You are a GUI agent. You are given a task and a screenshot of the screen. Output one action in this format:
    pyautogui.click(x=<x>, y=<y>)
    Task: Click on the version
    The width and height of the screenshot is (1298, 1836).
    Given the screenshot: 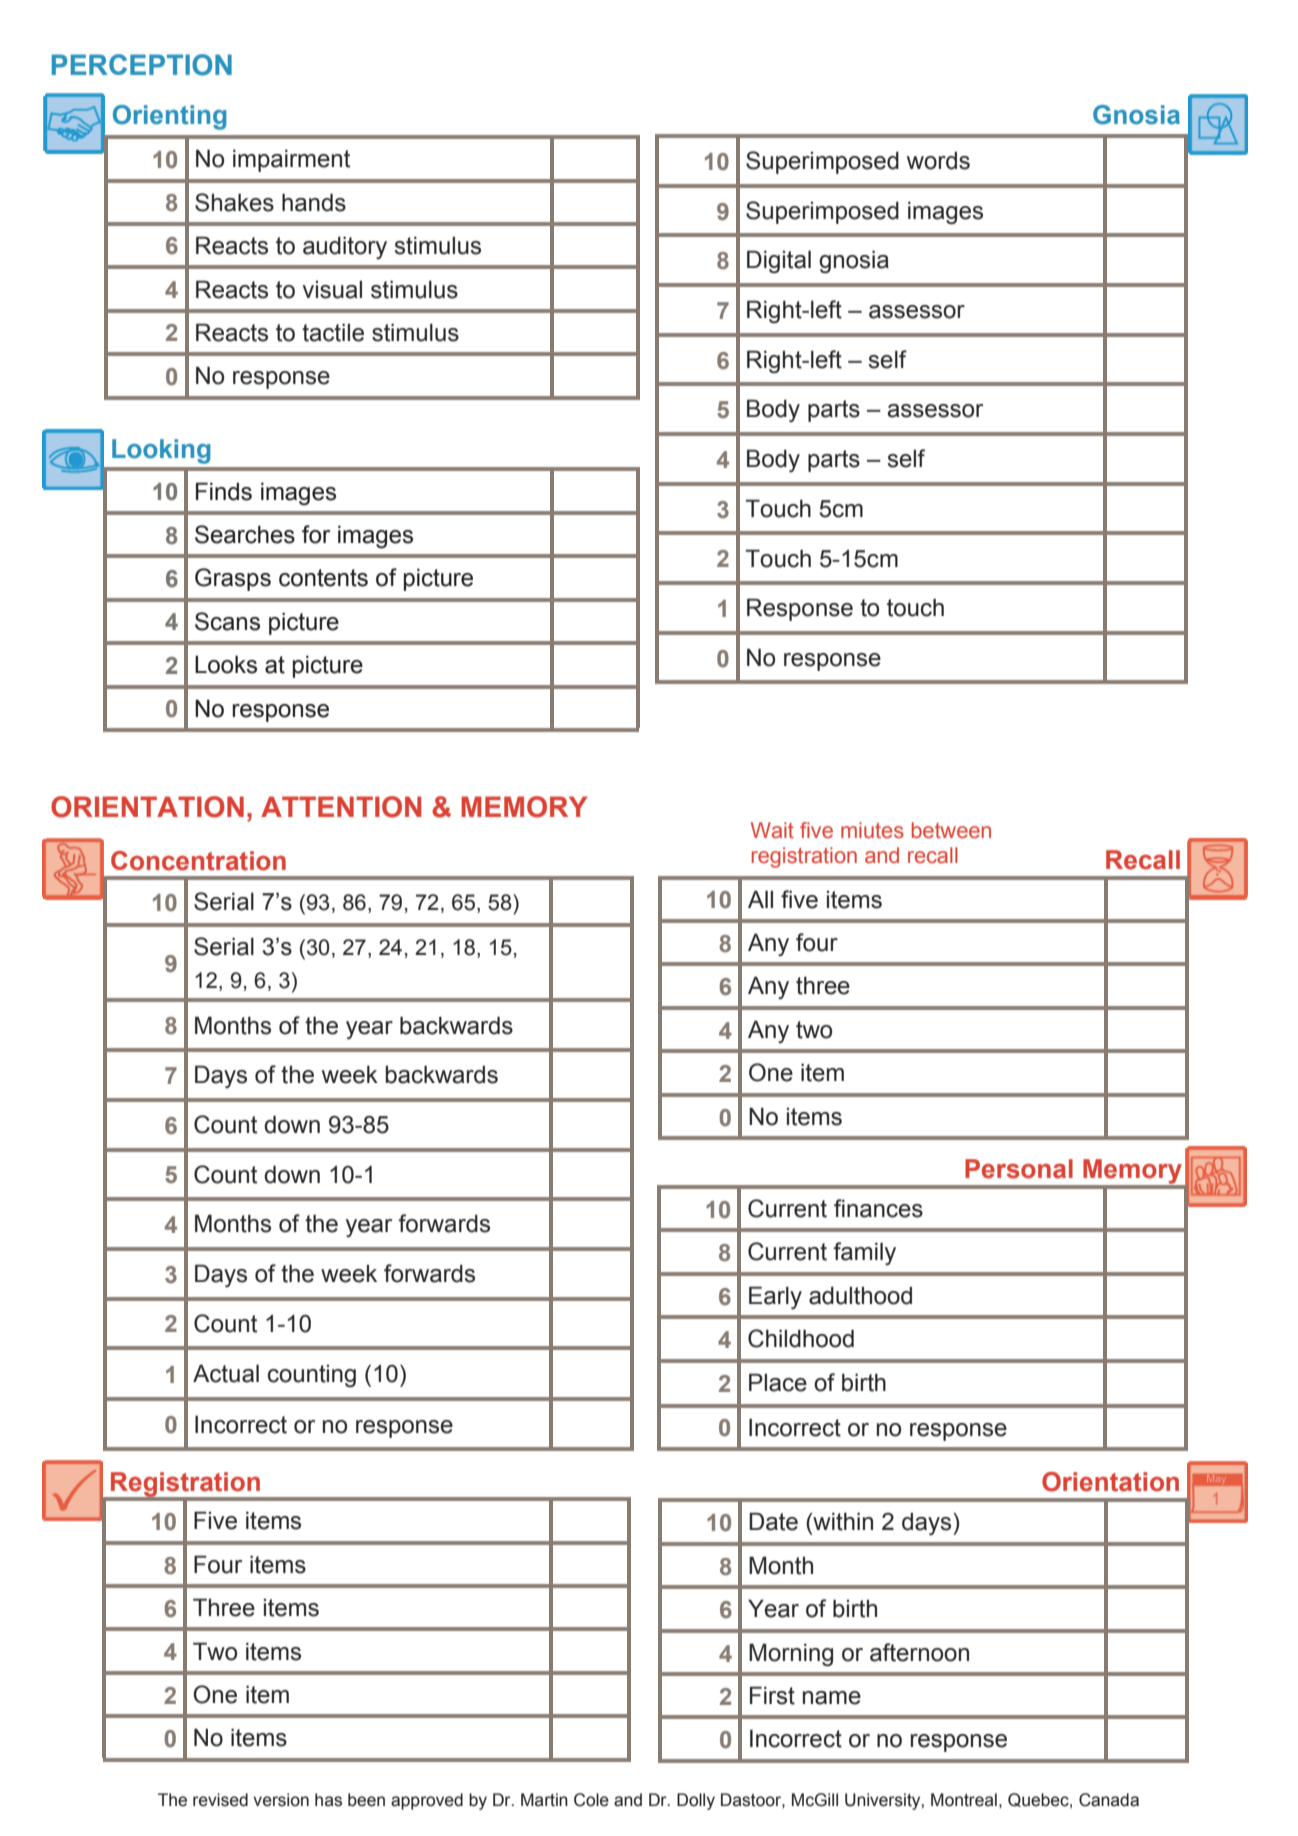 What is the action you would take?
    pyautogui.click(x=281, y=1800)
